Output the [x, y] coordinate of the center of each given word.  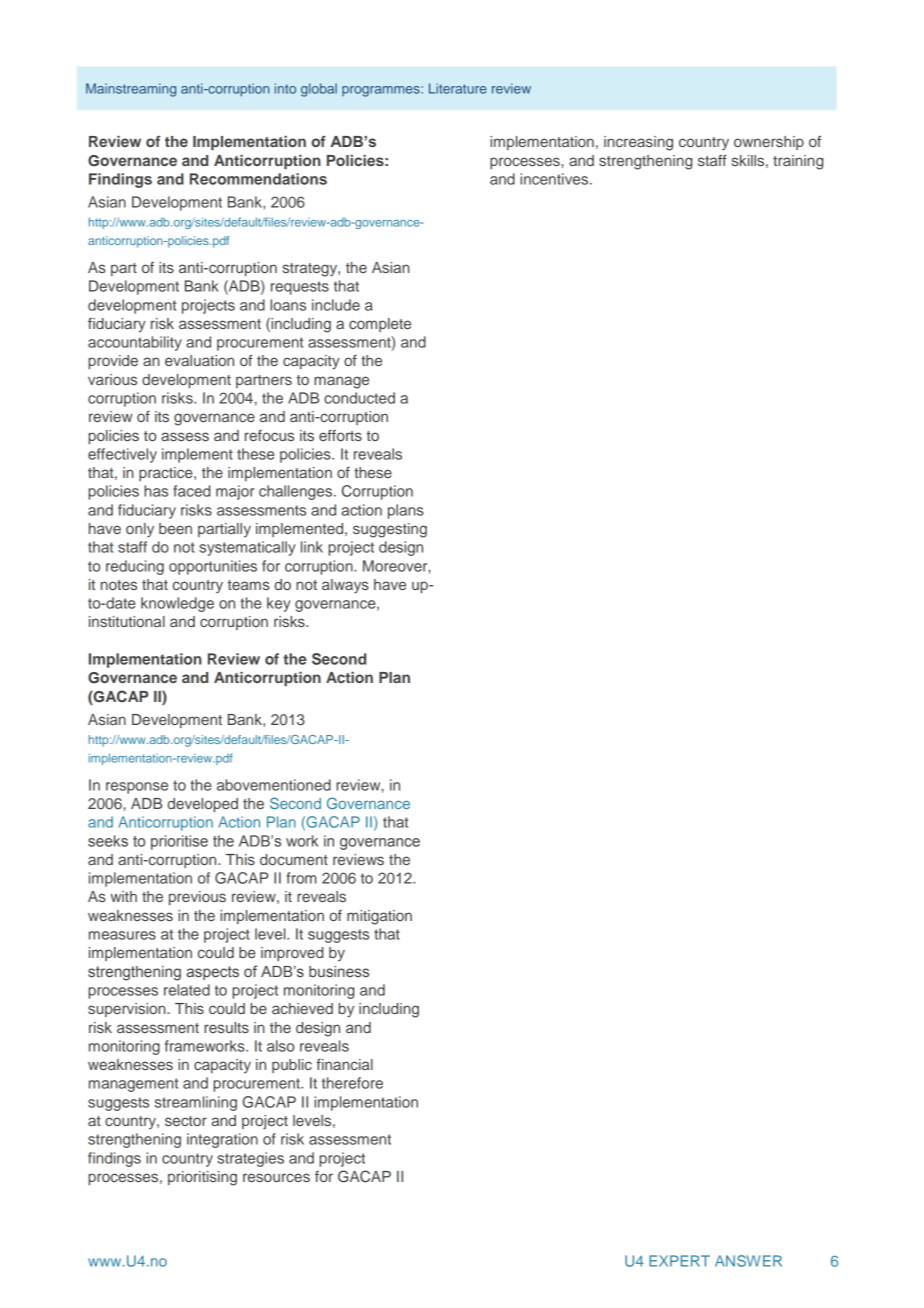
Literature [458, 88]
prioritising [202, 1178]
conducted [359, 398]
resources [276, 1177]
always [345, 586]
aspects [213, 973]
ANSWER [748, 1261]
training [798, 162]
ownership [769, 143]
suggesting [390, 530]
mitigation [379, 917]
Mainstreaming [131, 90]
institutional [127, 621]
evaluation [199, 360]
